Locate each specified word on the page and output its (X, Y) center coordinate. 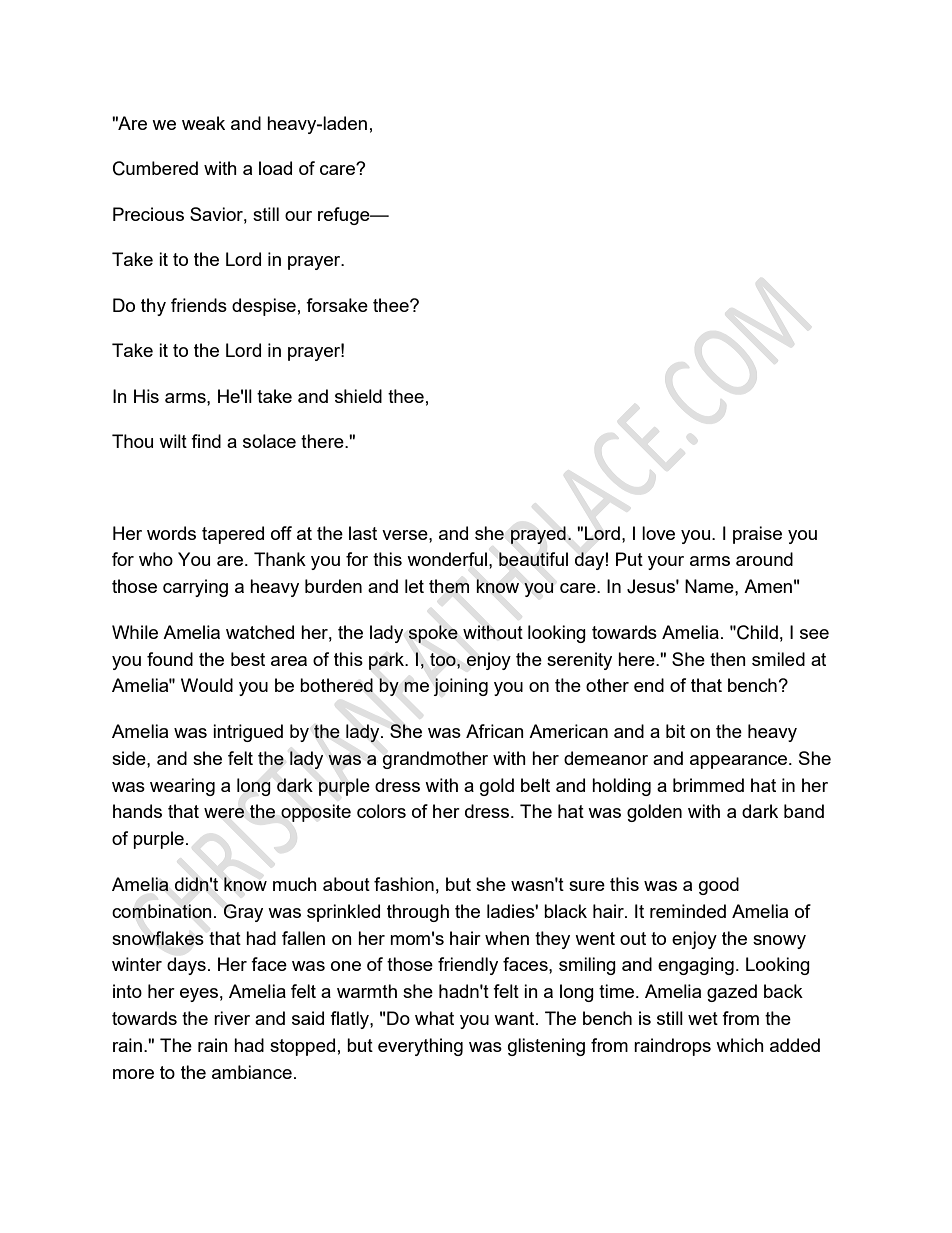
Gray (243, 913)
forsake (337, 305)
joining (460, 687)
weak (203, 123)
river (232, 1018)
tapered (233, 535)
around (764, 559)
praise (757, 535)
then (728, 659)
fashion (404, 884)
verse (406, 535)
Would (207, 685)
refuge (345, 216)
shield (358, 396)
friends (199, 305)
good (719, 886)
